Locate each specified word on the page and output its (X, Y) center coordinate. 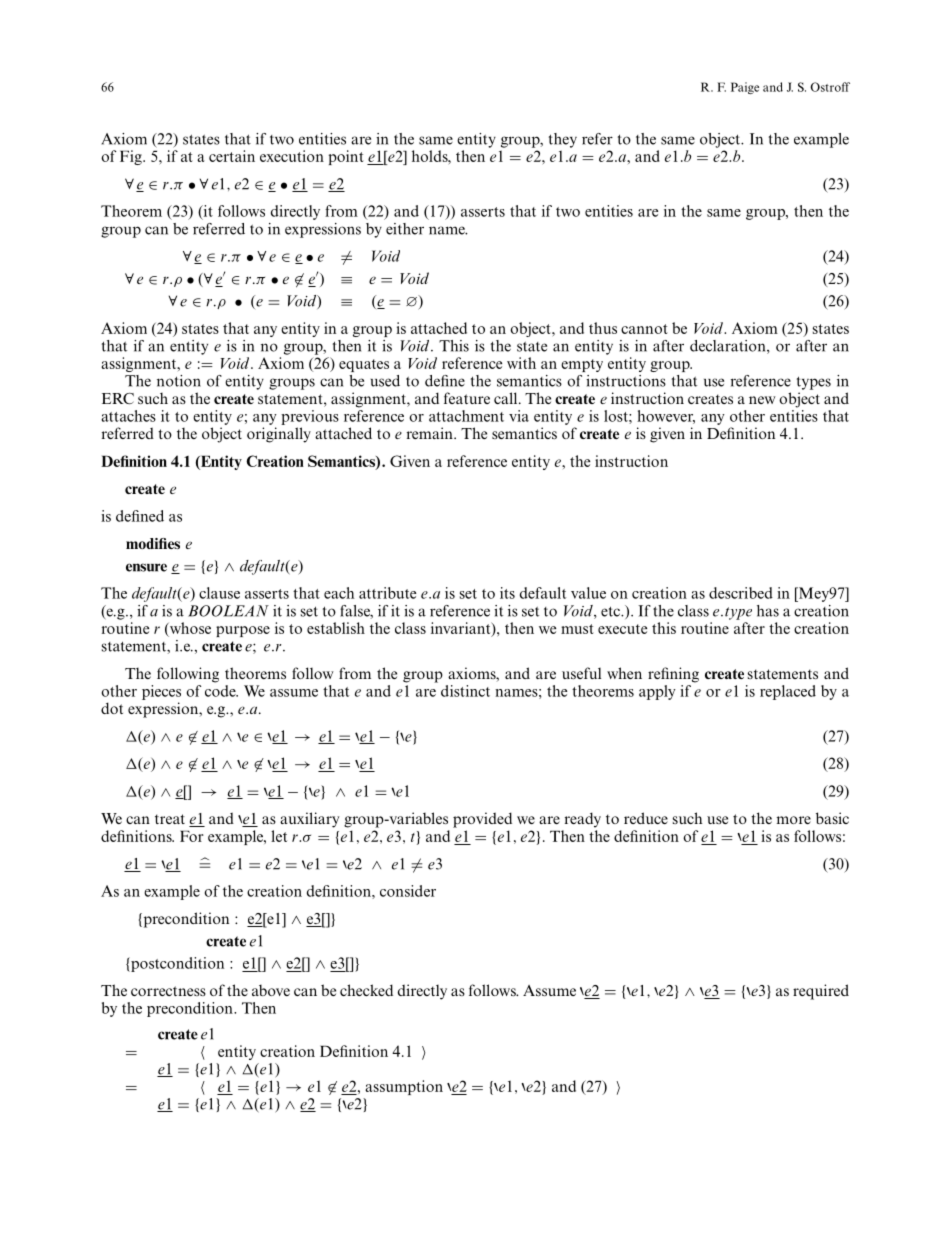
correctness (168, 991)
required (821, 992)
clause (219, 593)
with (521, 363)
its (507, 593)
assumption (404, 1087)
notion (179, 381)
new (762, 400)
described (741, 593)
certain (232, 156)
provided (482, 820)
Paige (745, 88)
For (192, 836)
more (793, 820)
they (563, 140)
